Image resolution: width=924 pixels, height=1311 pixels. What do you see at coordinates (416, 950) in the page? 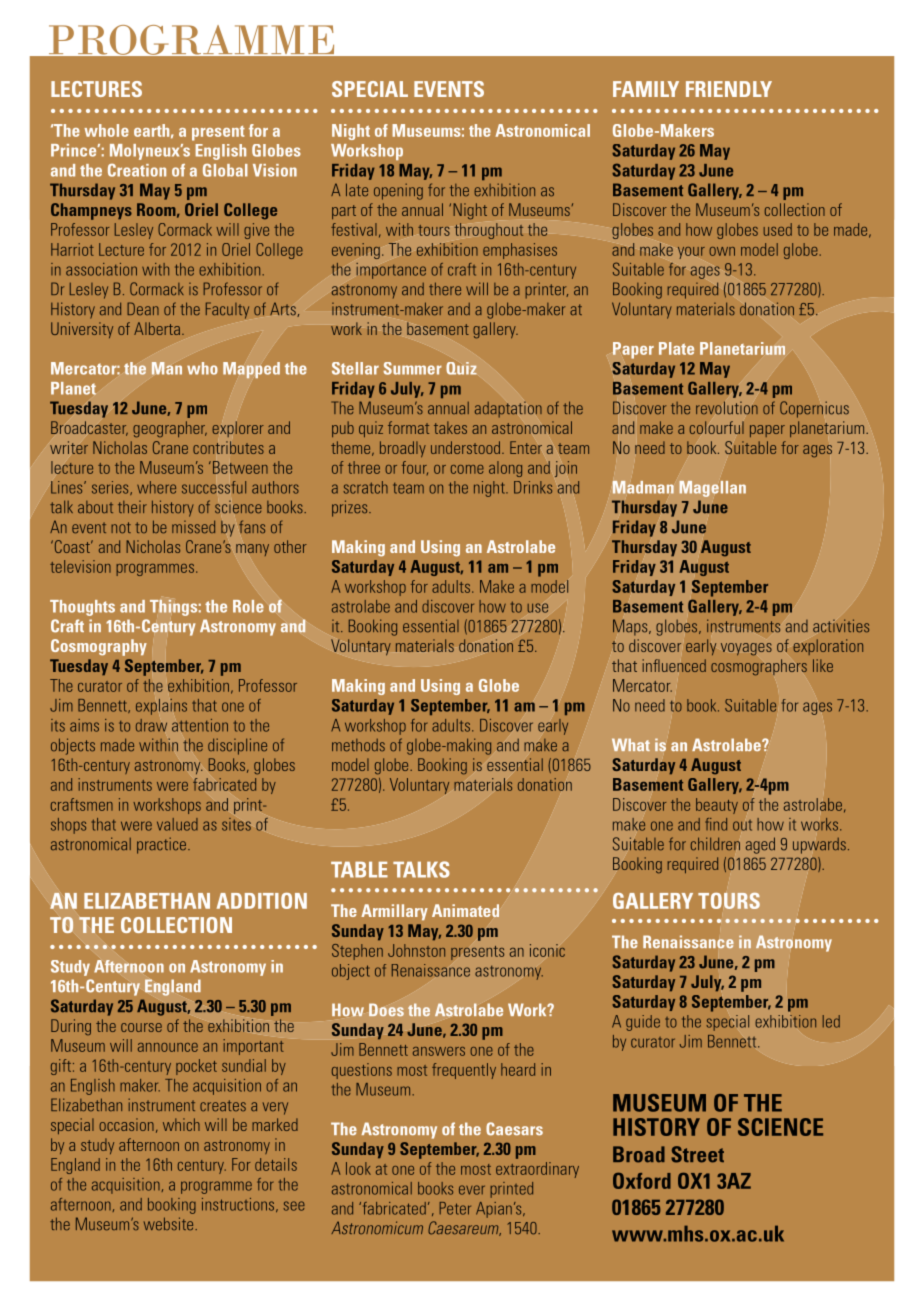
I see `Johnston` at bounding box center [416, 950].
